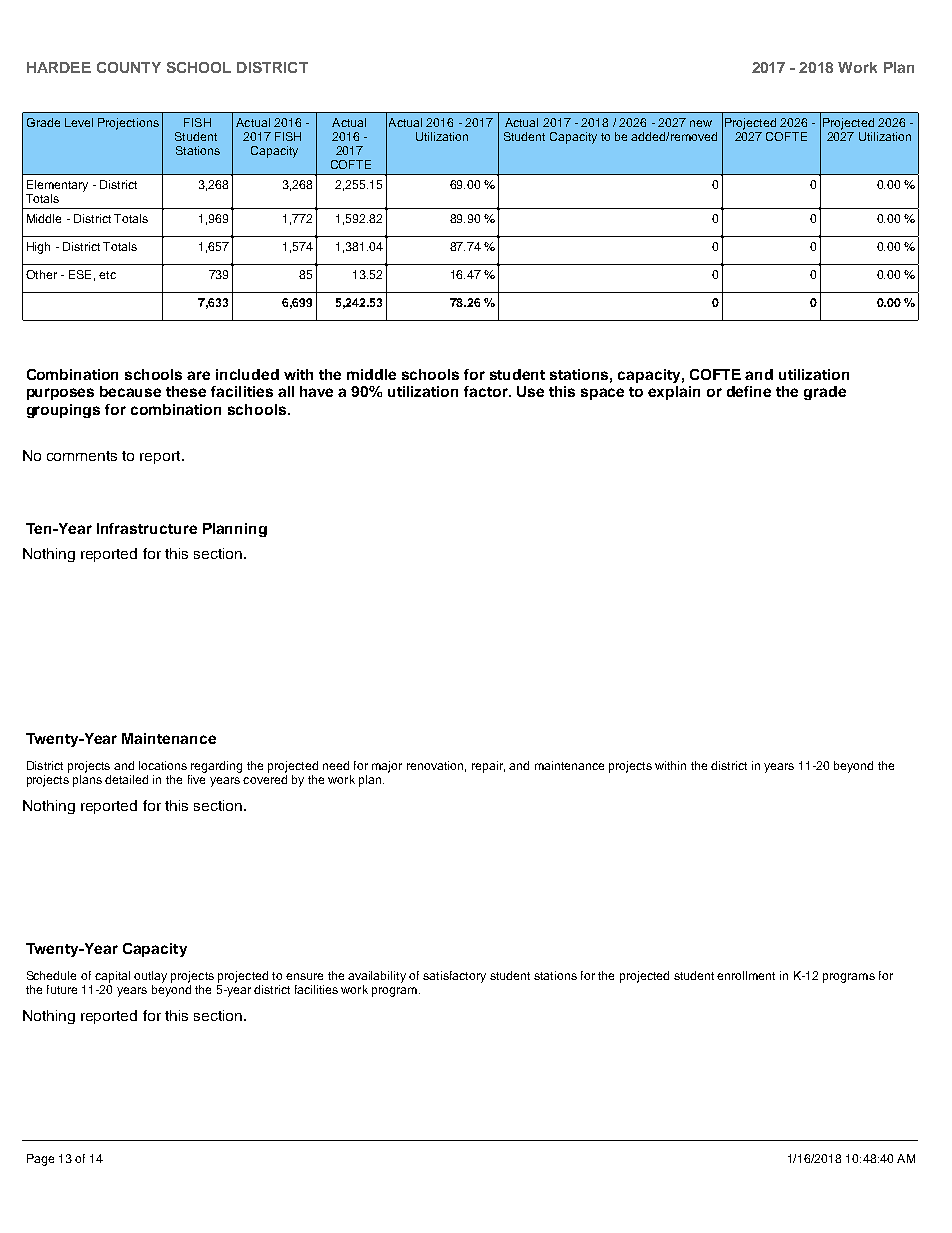 The height and width of the image is (1233, 952). What do you see at coordinates (147, 528) in the image?
I see `Infrastructure` at bounding box center [147, 528].
